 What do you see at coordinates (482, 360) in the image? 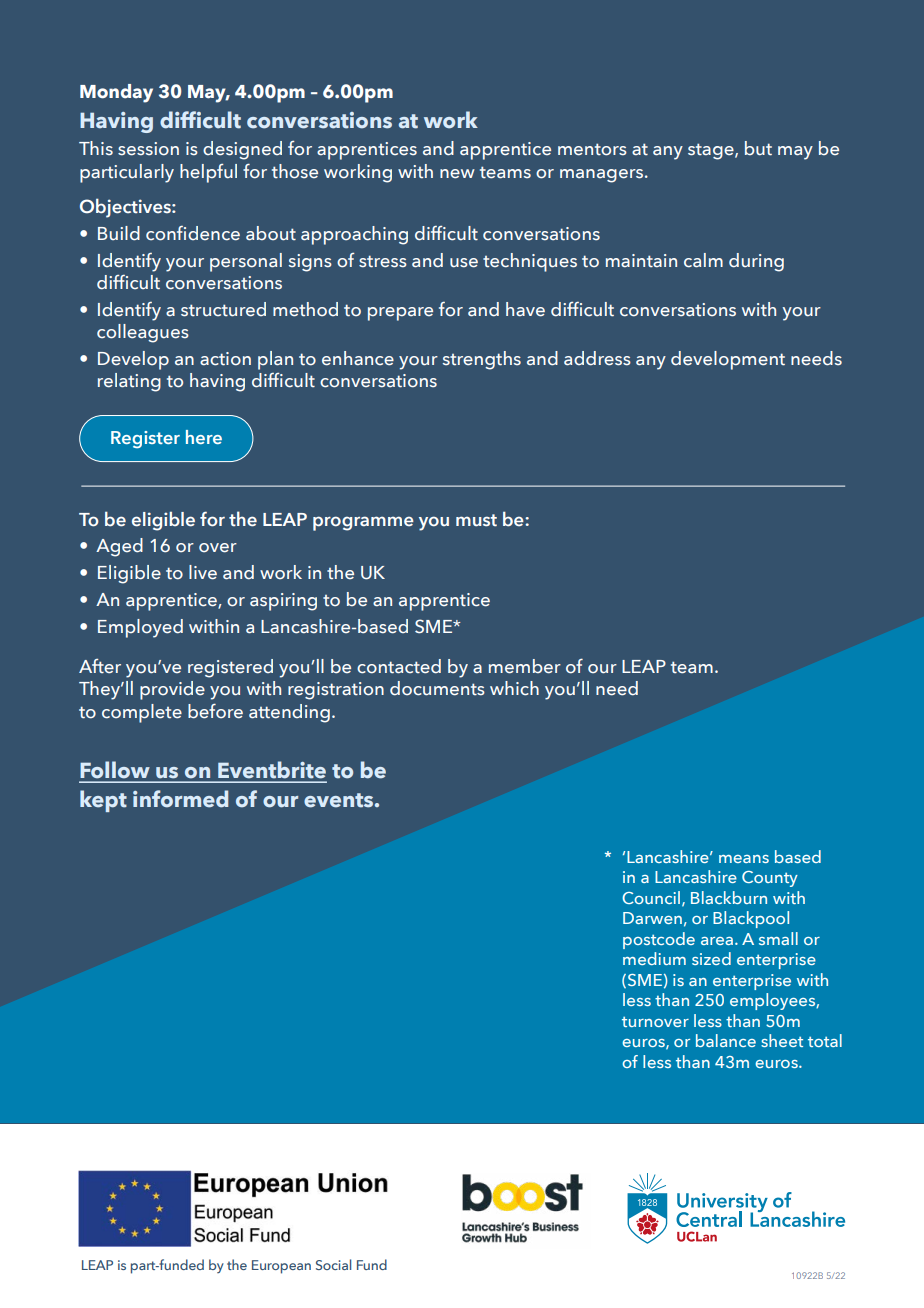
I see `strengths` at bounding box center [482, 360].
